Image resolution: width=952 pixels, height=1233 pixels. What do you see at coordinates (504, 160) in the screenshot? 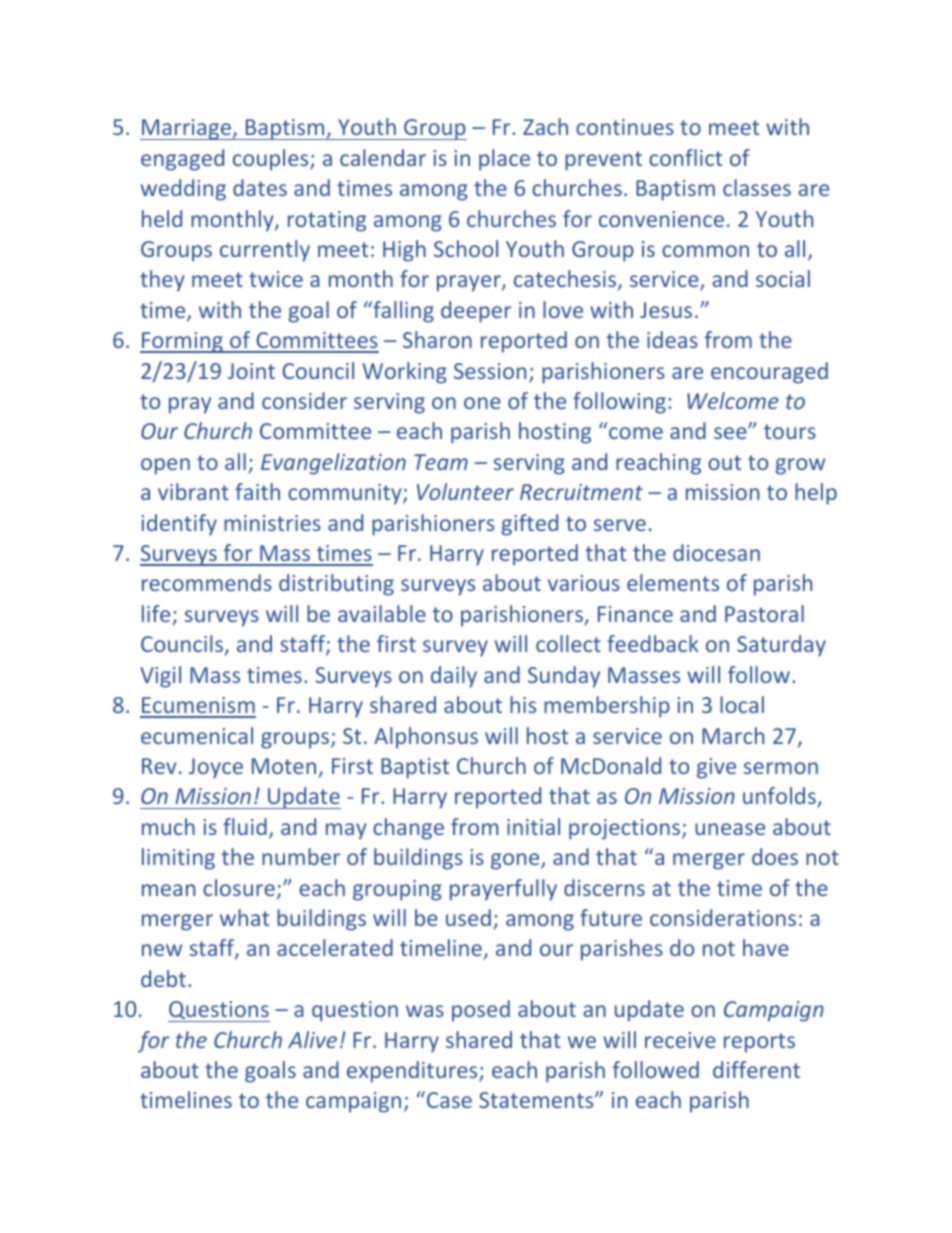
I see `place` at bounding box center [504, 160].
